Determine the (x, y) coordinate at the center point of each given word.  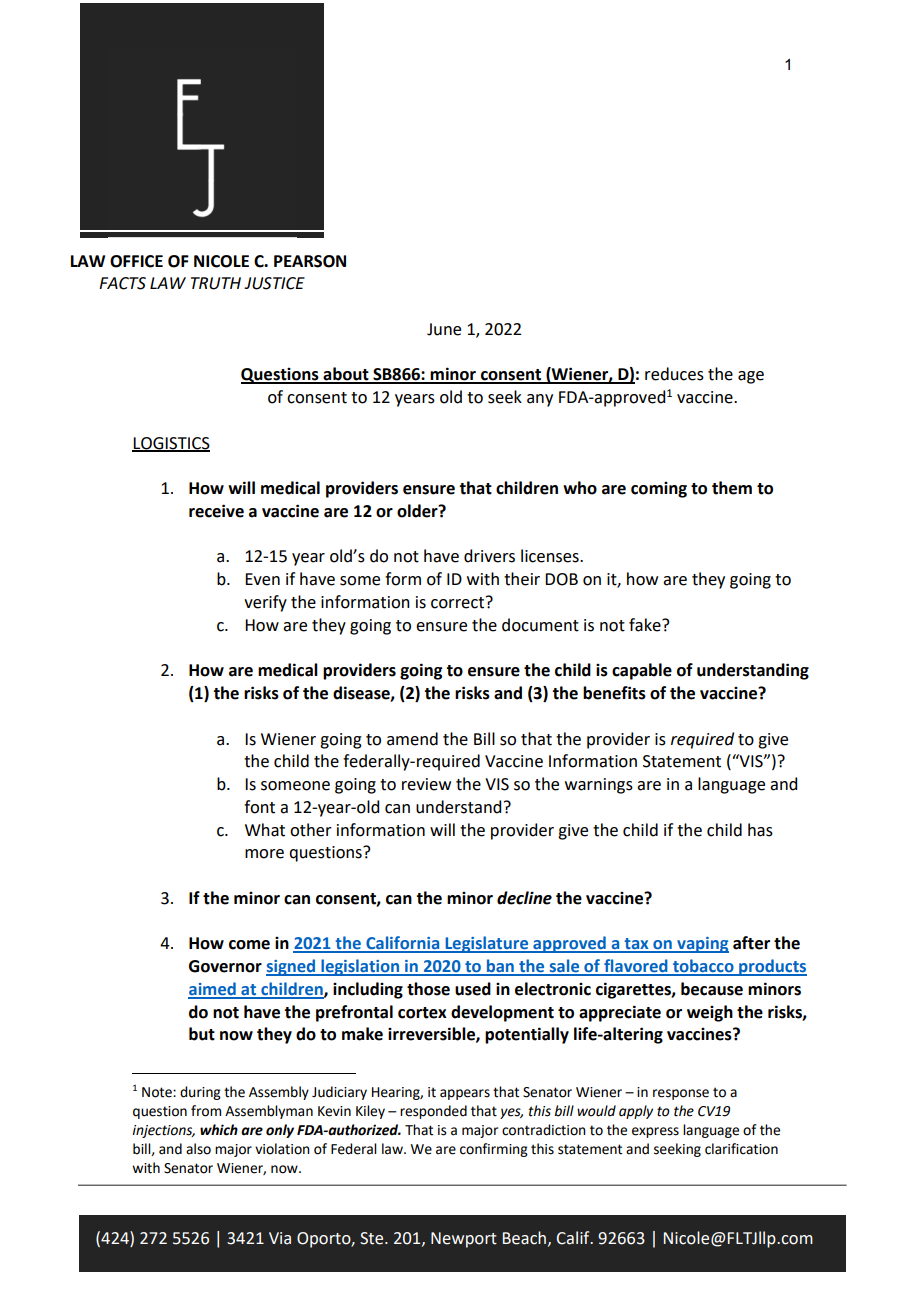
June (444, 329)
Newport (464, 1240)
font (259, 807)
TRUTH (216, 283)
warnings (599, 786)
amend (412, 739)
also (198, 1149)
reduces (674, 374)
